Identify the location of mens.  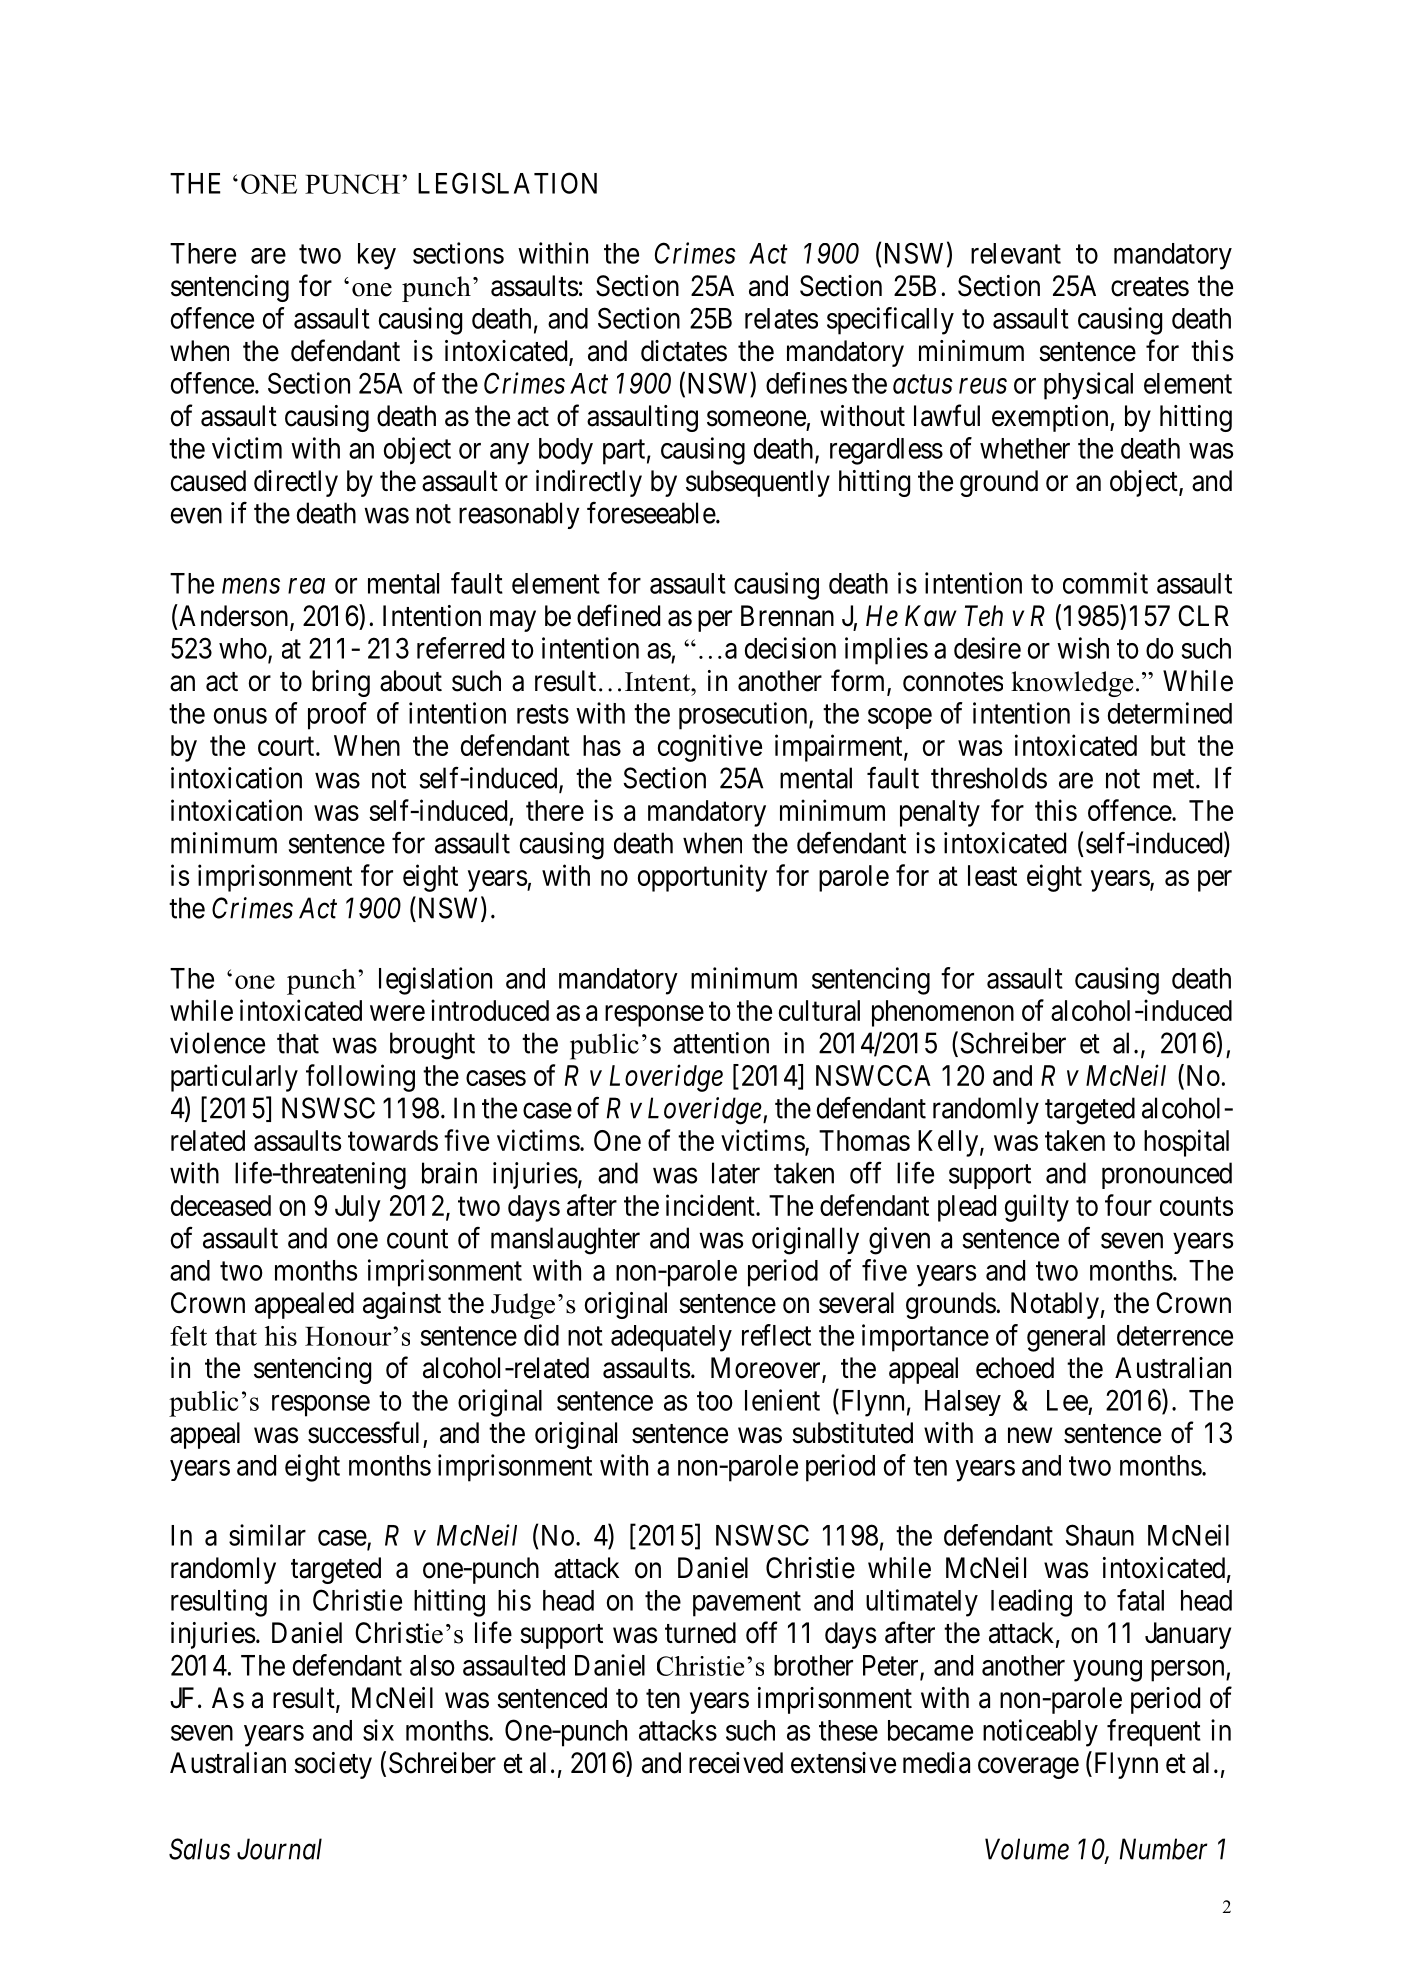
(251, 586).
